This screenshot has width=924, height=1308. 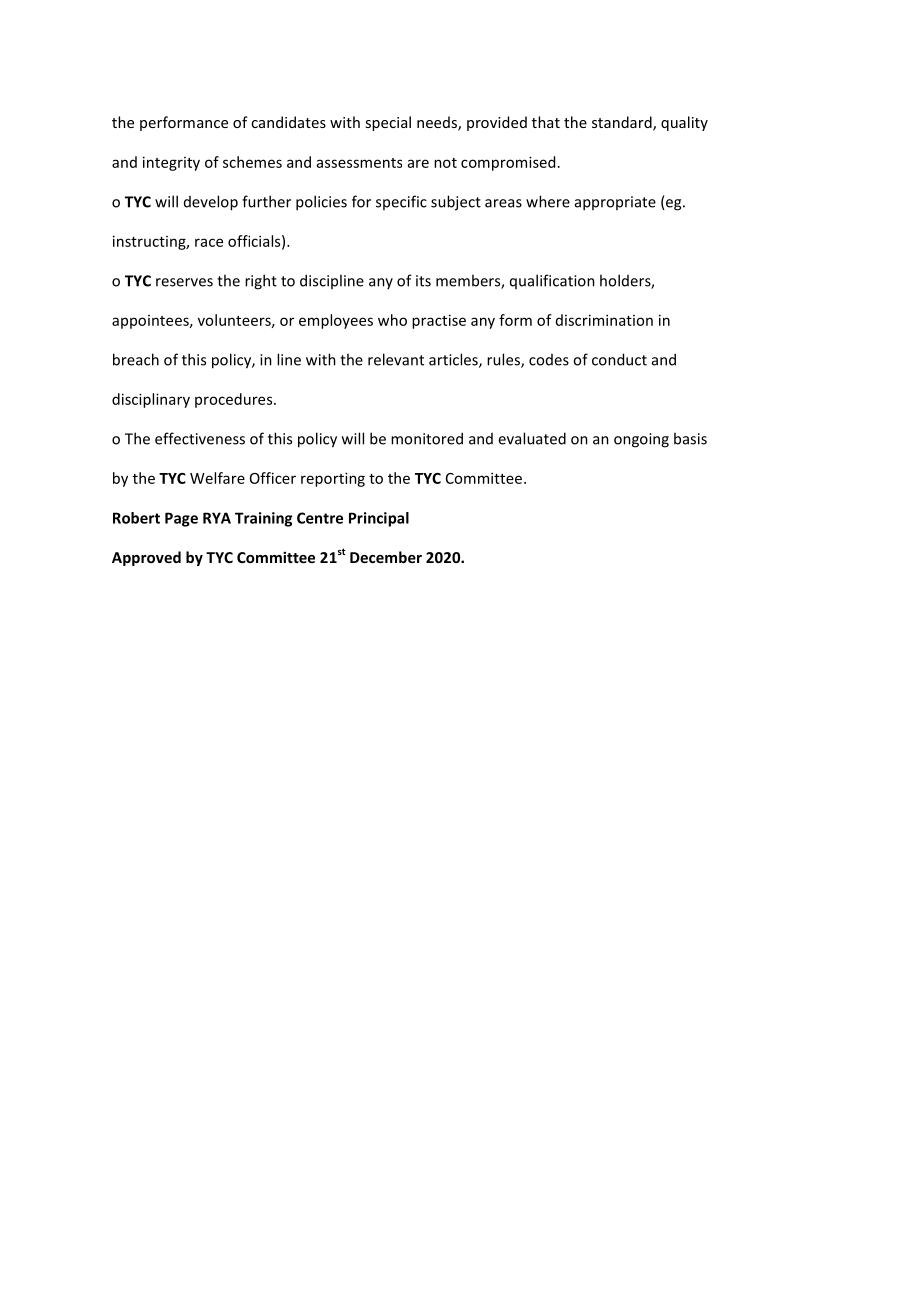 What do you see at coordinates (427, 438) in the screenshot?
I see `monitored` at bounding box center [427, 438].
